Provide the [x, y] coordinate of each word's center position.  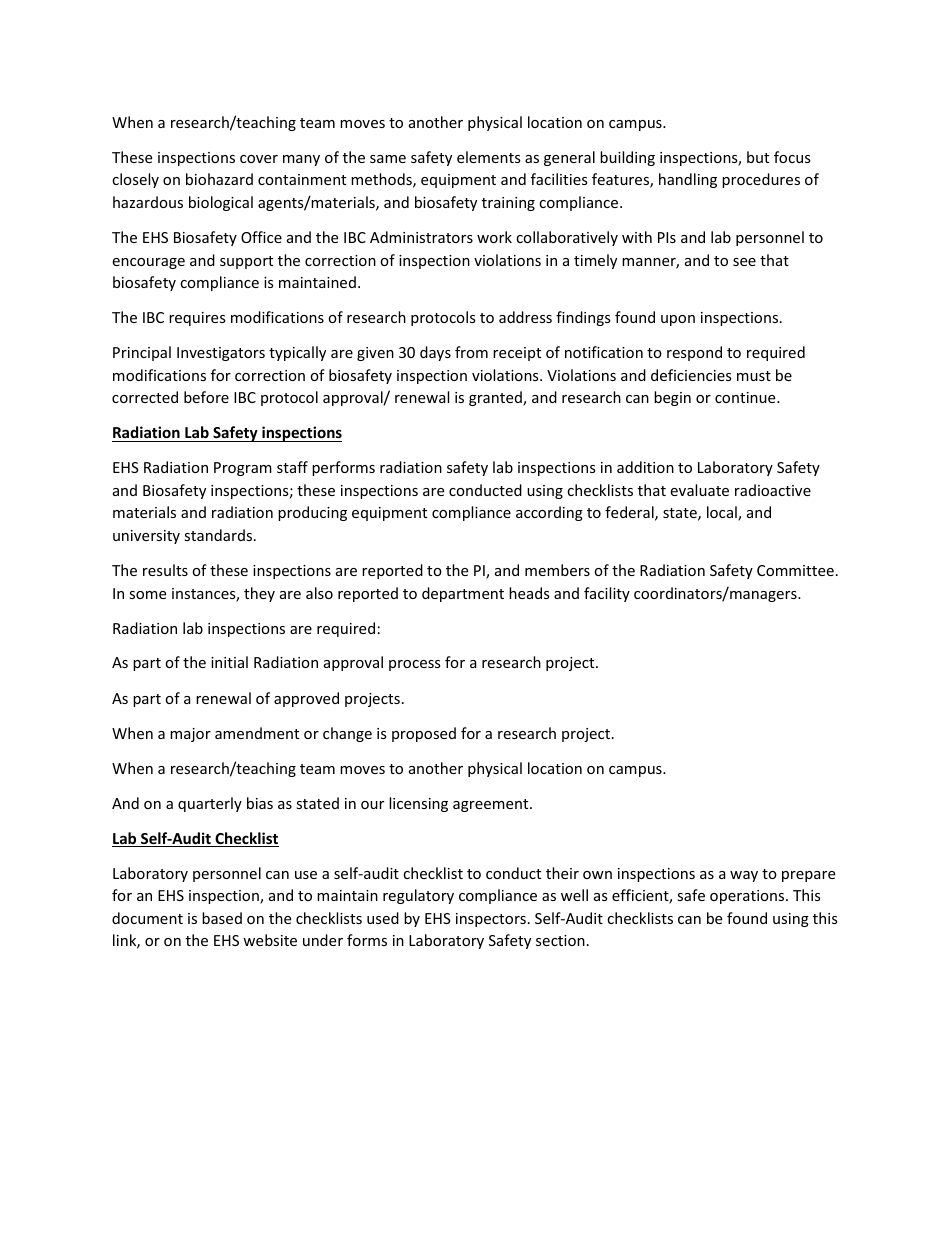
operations [748, 897]
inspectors [491, 920]
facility [607, 594]
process [415, 665]
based [222, 918]
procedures [761, 180]
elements [489, 157]
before [206, 397]
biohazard [219, 179]
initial [229, 662]
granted [496, 398]
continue [746, 397]
